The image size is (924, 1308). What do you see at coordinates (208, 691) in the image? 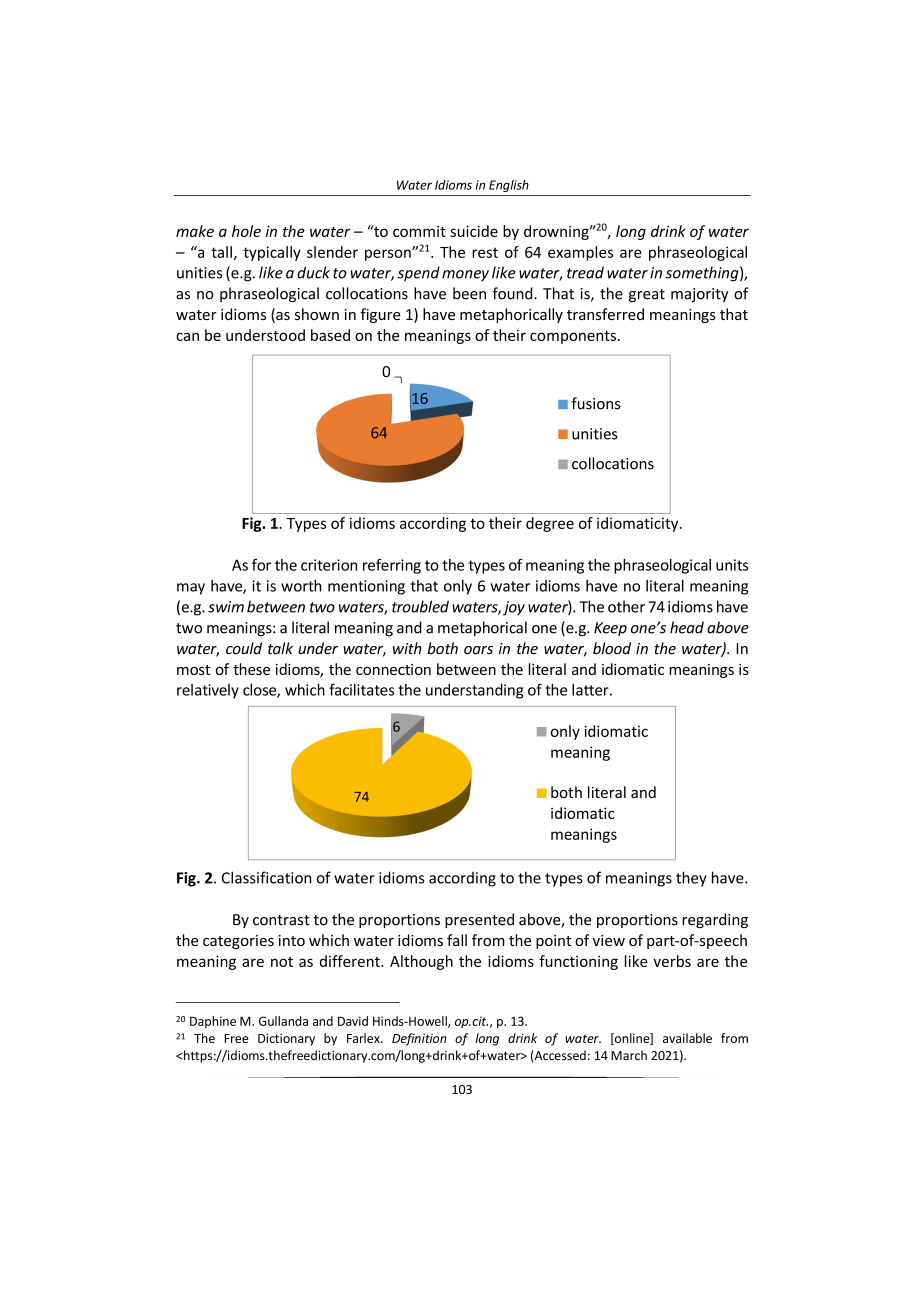
I see `relatively` at bounding box center [208, 691].
